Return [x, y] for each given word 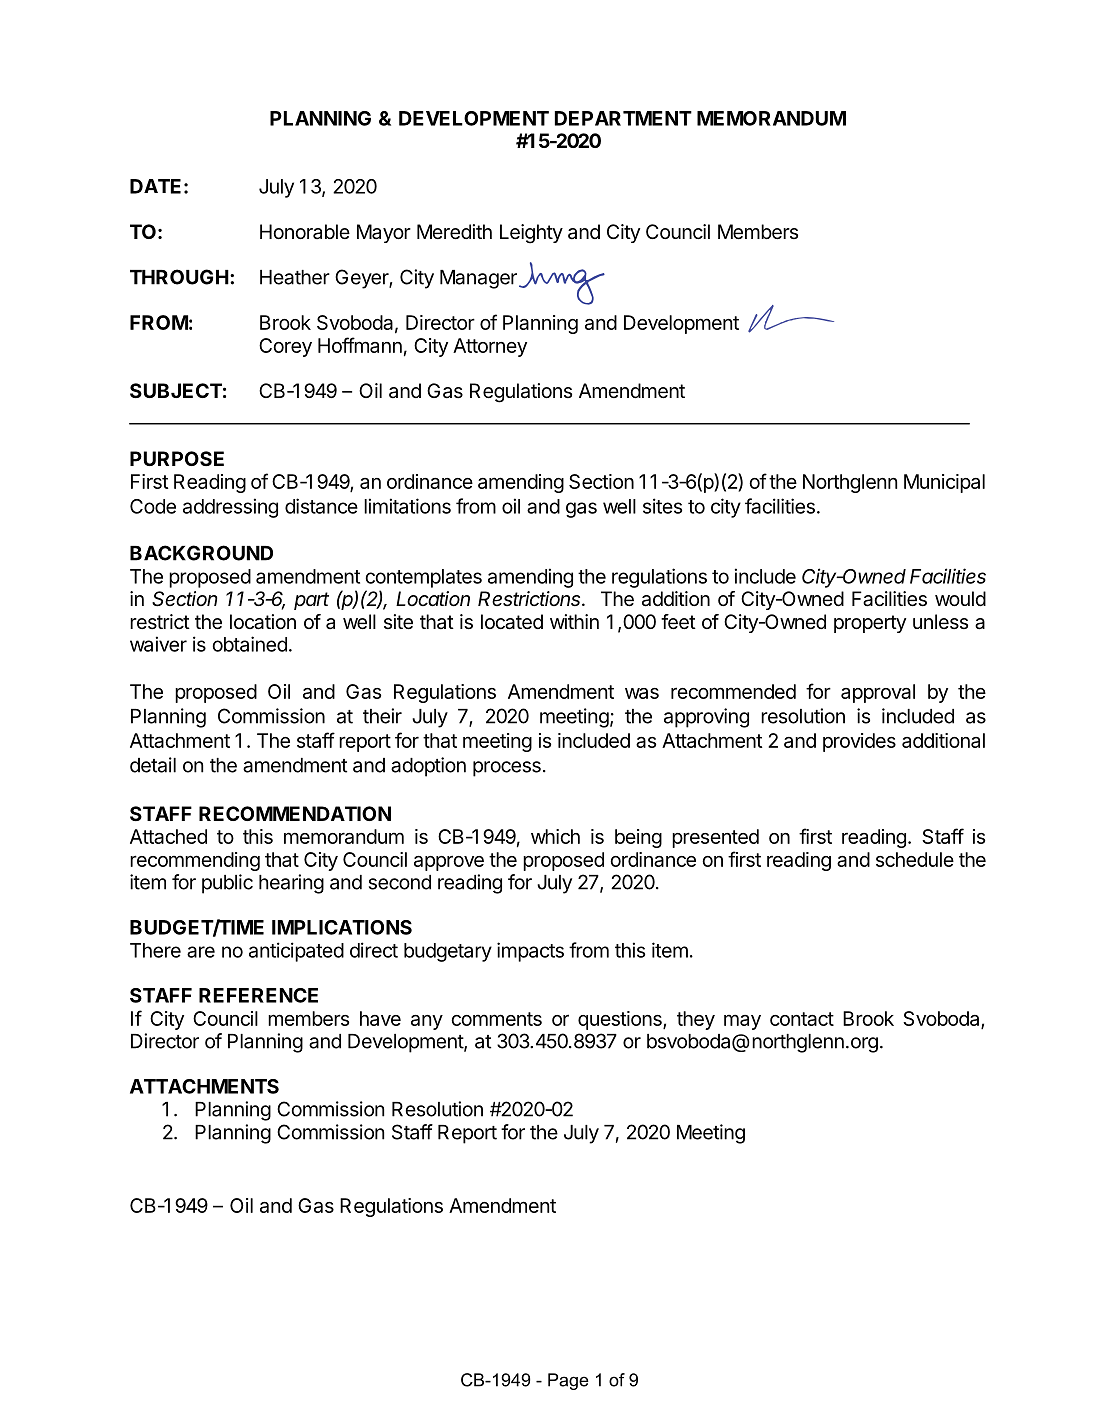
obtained [249, 644]
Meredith [454, 232]
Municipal [944, 483]
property [870, 624]
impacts [530, 952]
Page [568, 1381]
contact [802, 1019]
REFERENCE [258, 995]
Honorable [305, 232]
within [574, 621]
